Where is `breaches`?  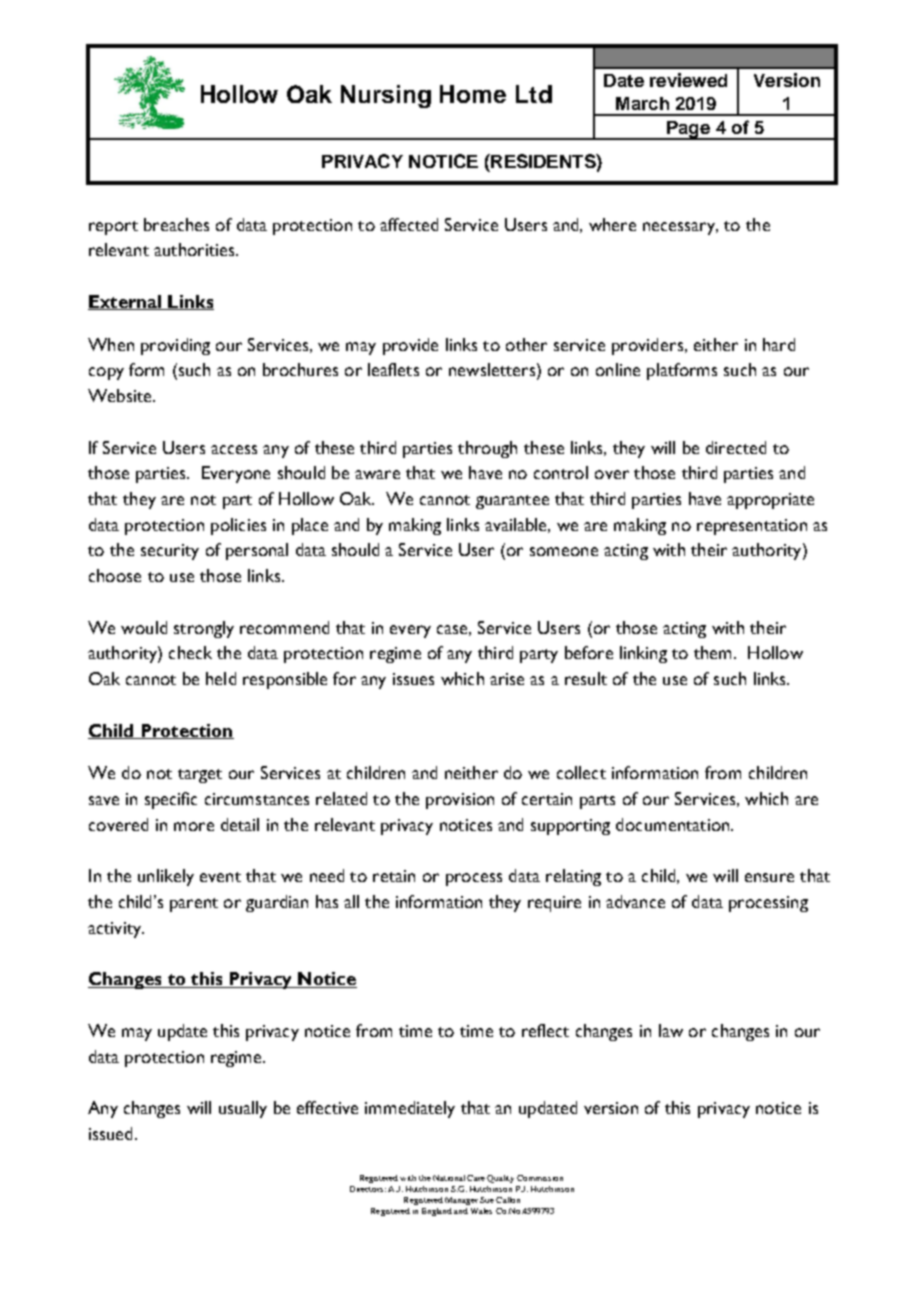
breaches is located at coordinates (176, 224).
